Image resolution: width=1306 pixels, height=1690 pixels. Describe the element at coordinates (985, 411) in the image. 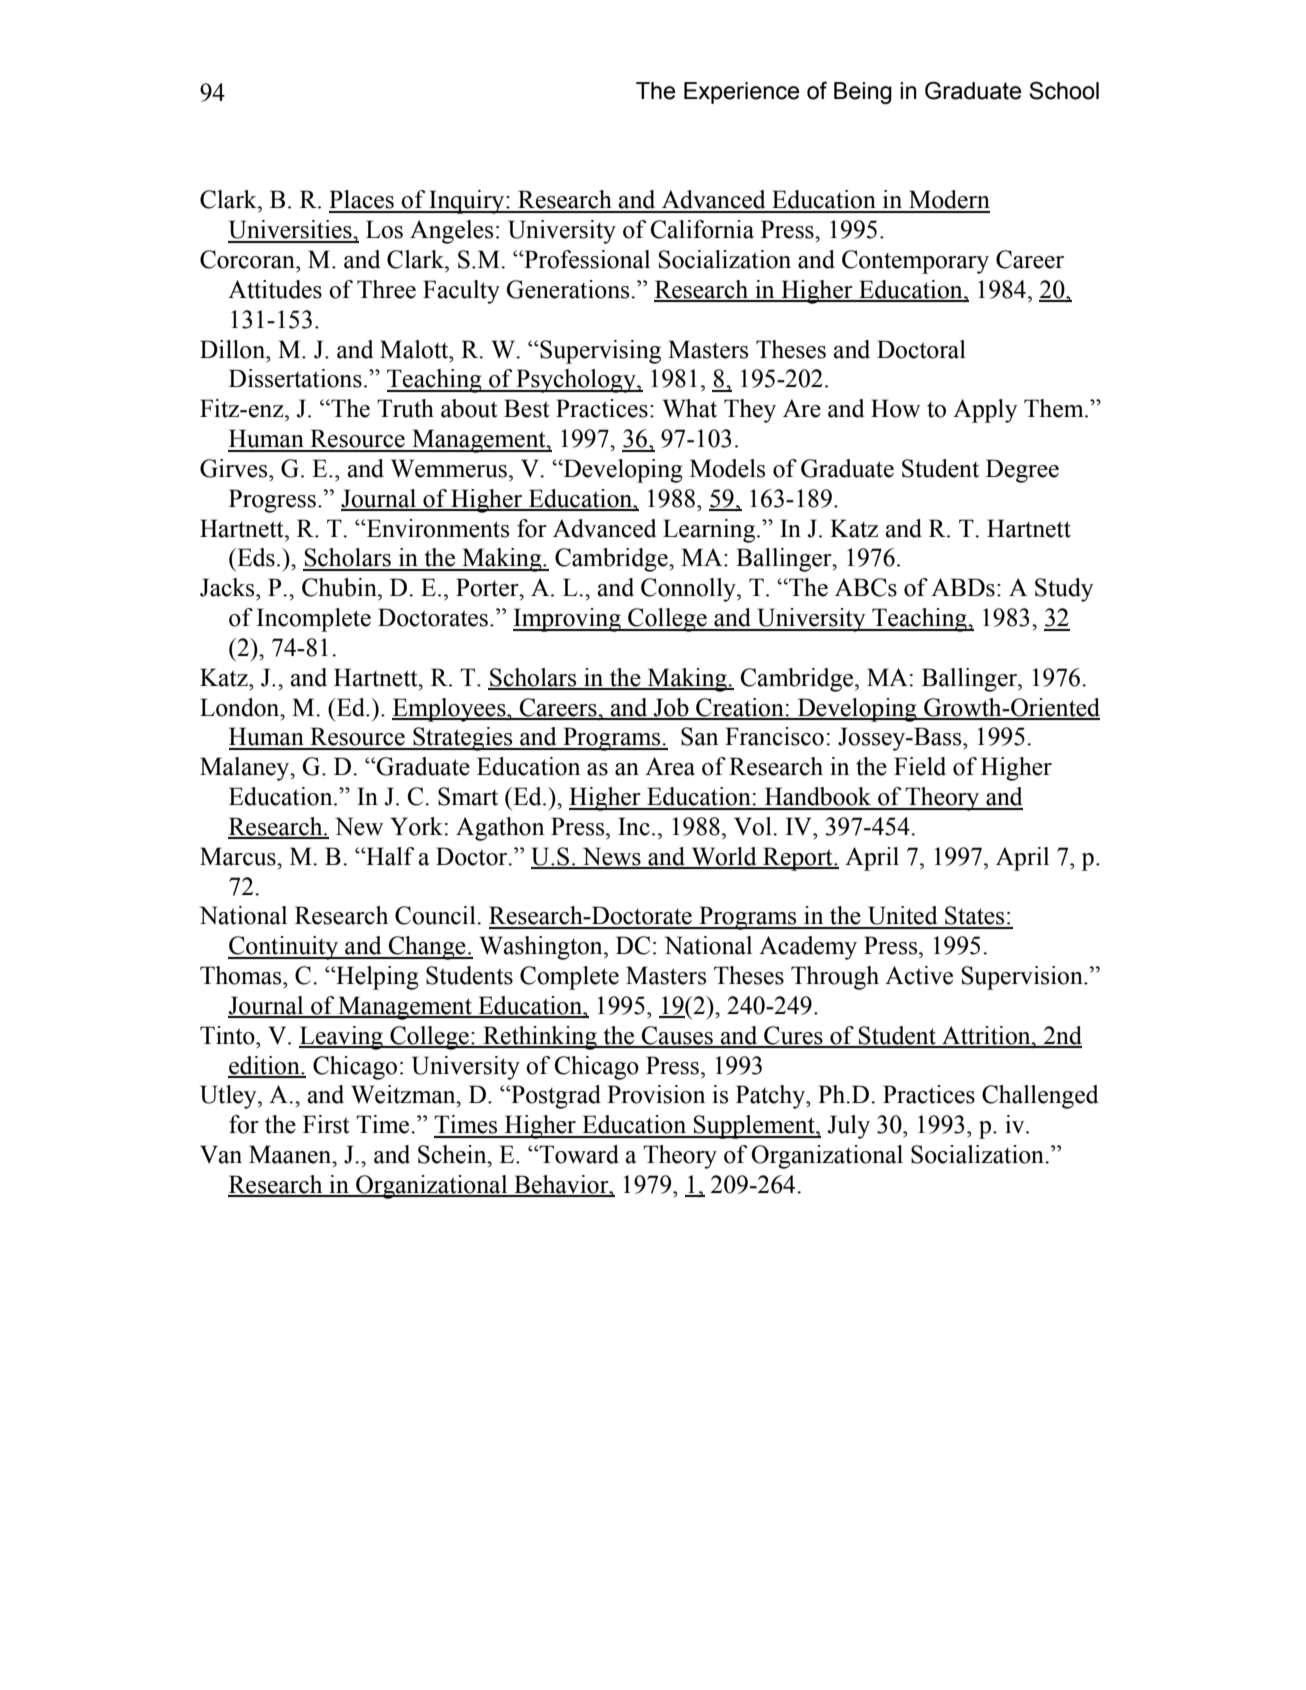

I see `Apply` at that location.
